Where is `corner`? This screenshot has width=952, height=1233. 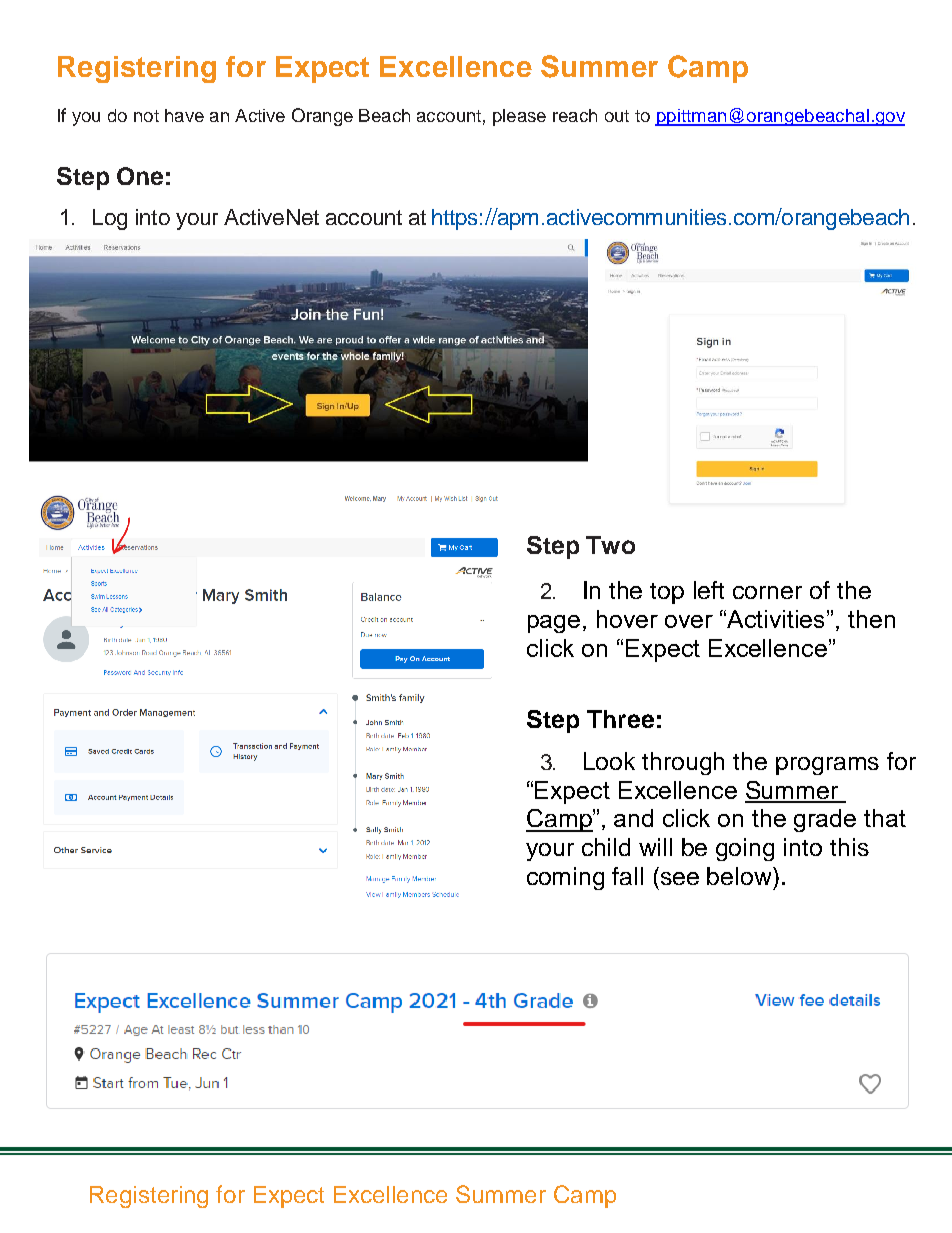 corner is located at coordinates (767, 592).
